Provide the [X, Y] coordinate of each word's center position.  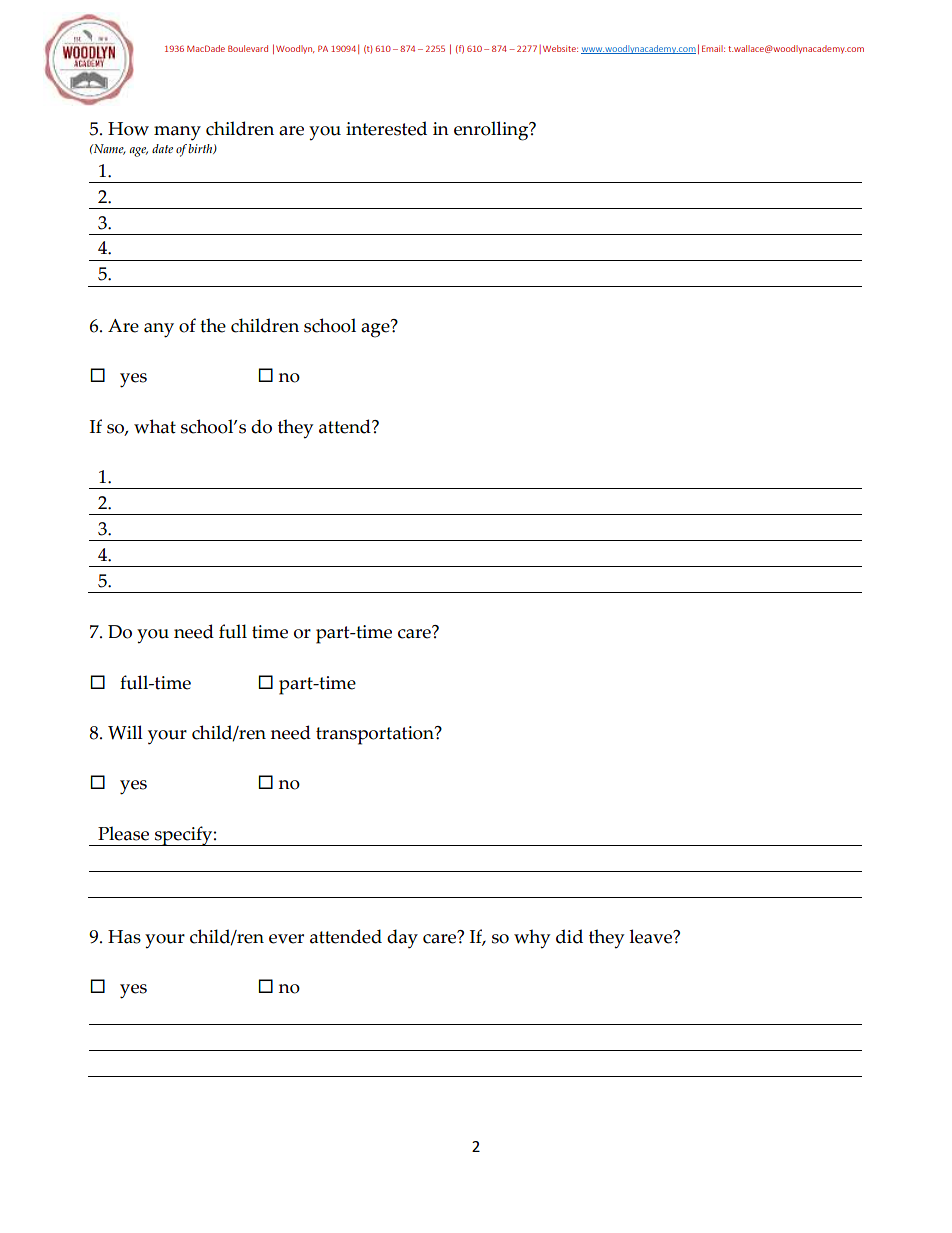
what [155, 426]
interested [386, 128]
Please [123, 833]
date [162, 148]
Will [125, 732]
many [177, 133]
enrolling [492, 131]
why [532, 939]
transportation [376, 735]
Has [124, 937]
